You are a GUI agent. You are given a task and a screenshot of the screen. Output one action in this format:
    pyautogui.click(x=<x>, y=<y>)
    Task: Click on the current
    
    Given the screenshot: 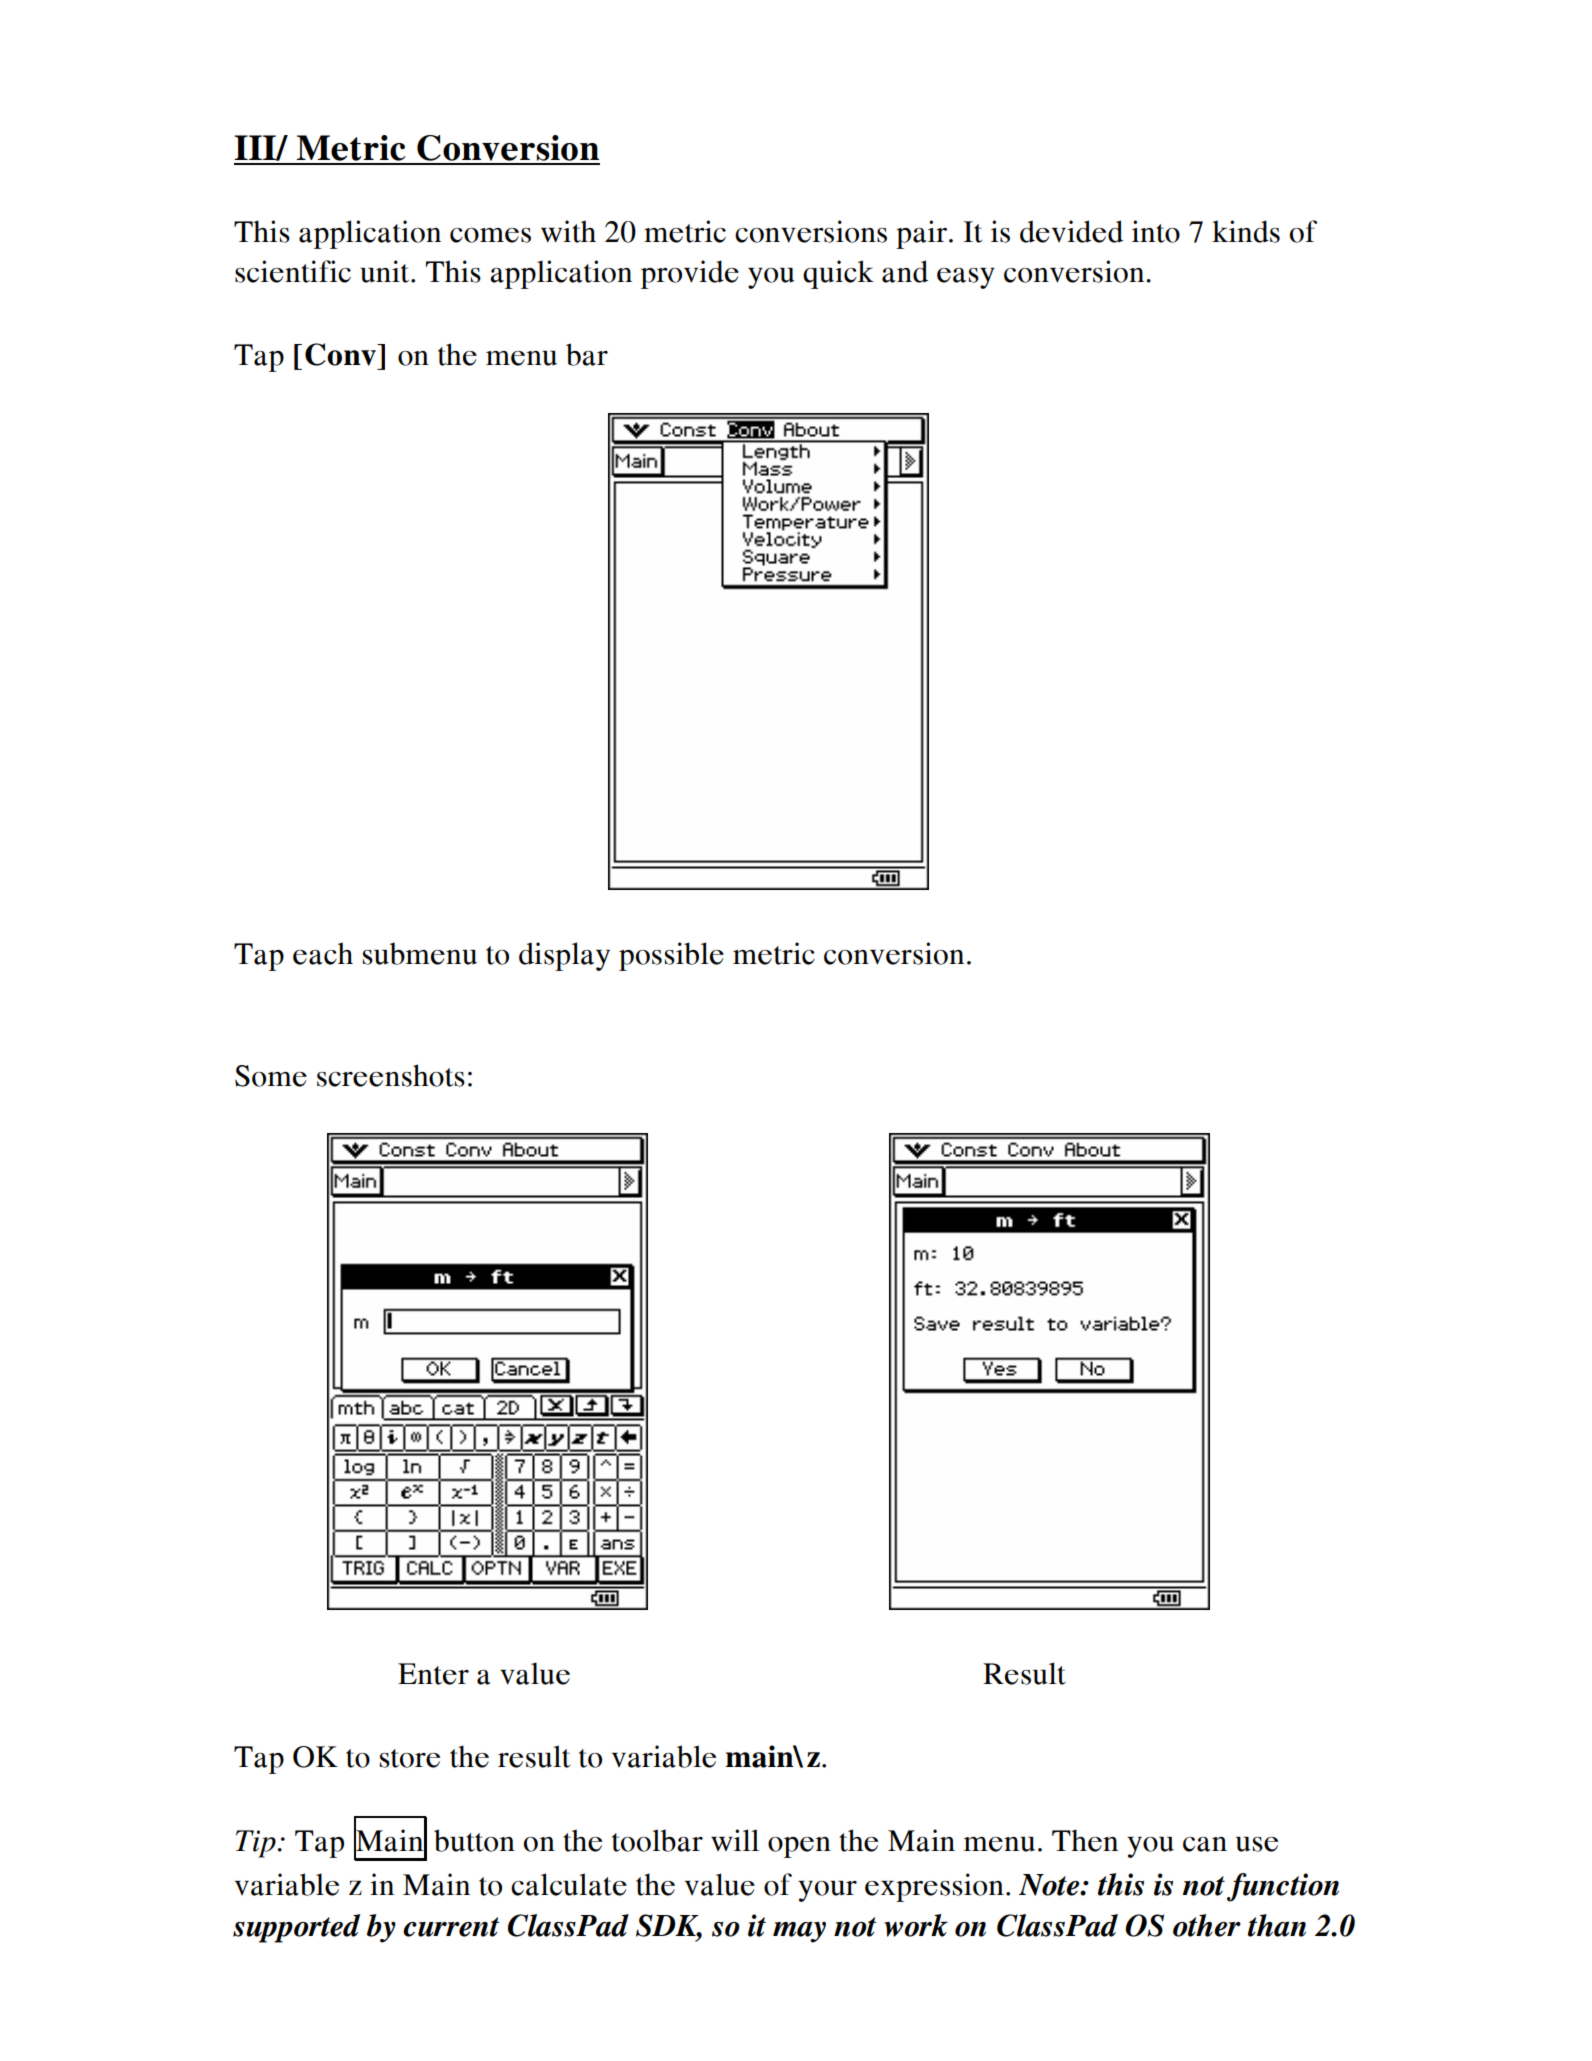 What is the action you would take?
    pyautogui.click(x=451, y=1927)
